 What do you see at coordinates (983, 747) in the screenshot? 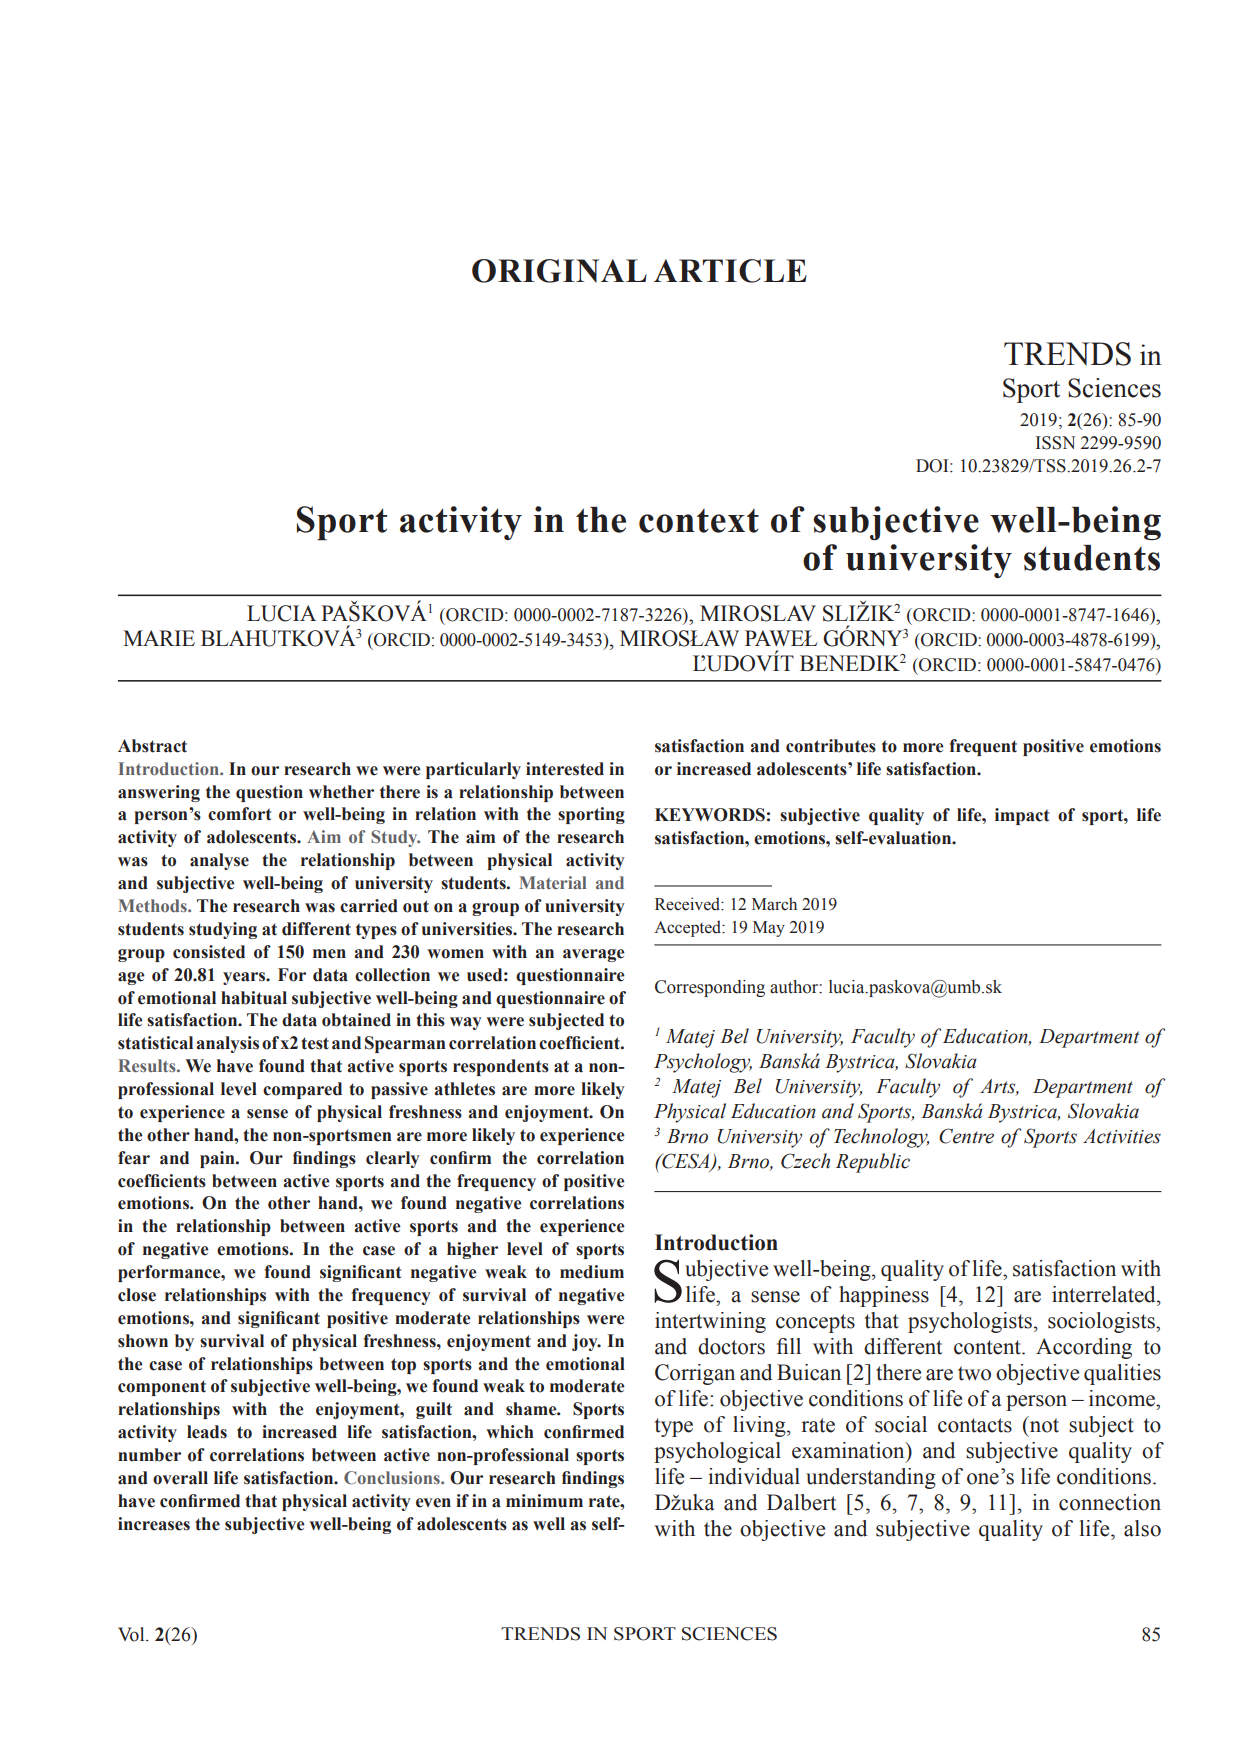
I see `frequent` at bounding box center [983, 747].
